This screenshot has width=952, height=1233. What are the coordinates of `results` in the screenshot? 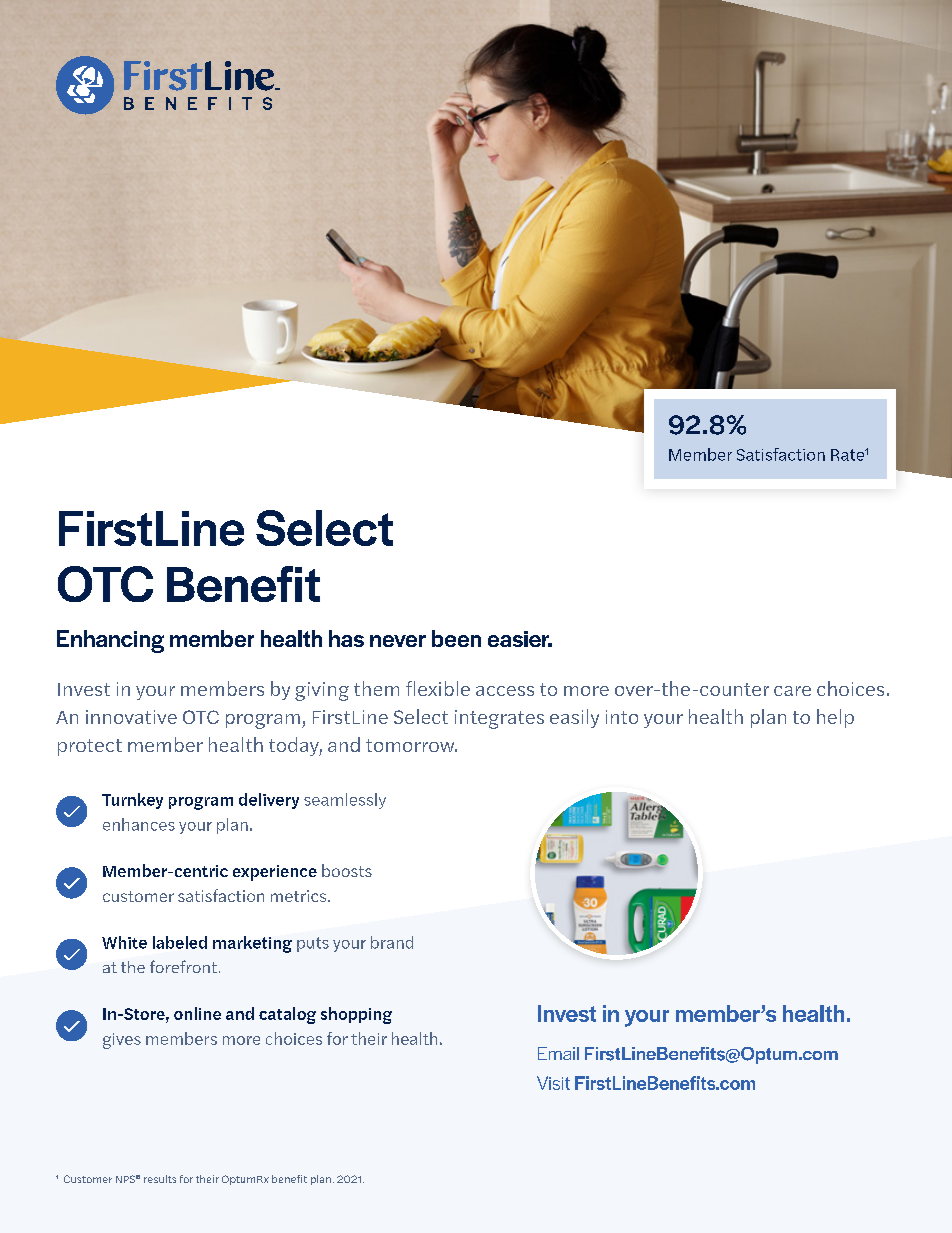 It's located at (160, 1179).
